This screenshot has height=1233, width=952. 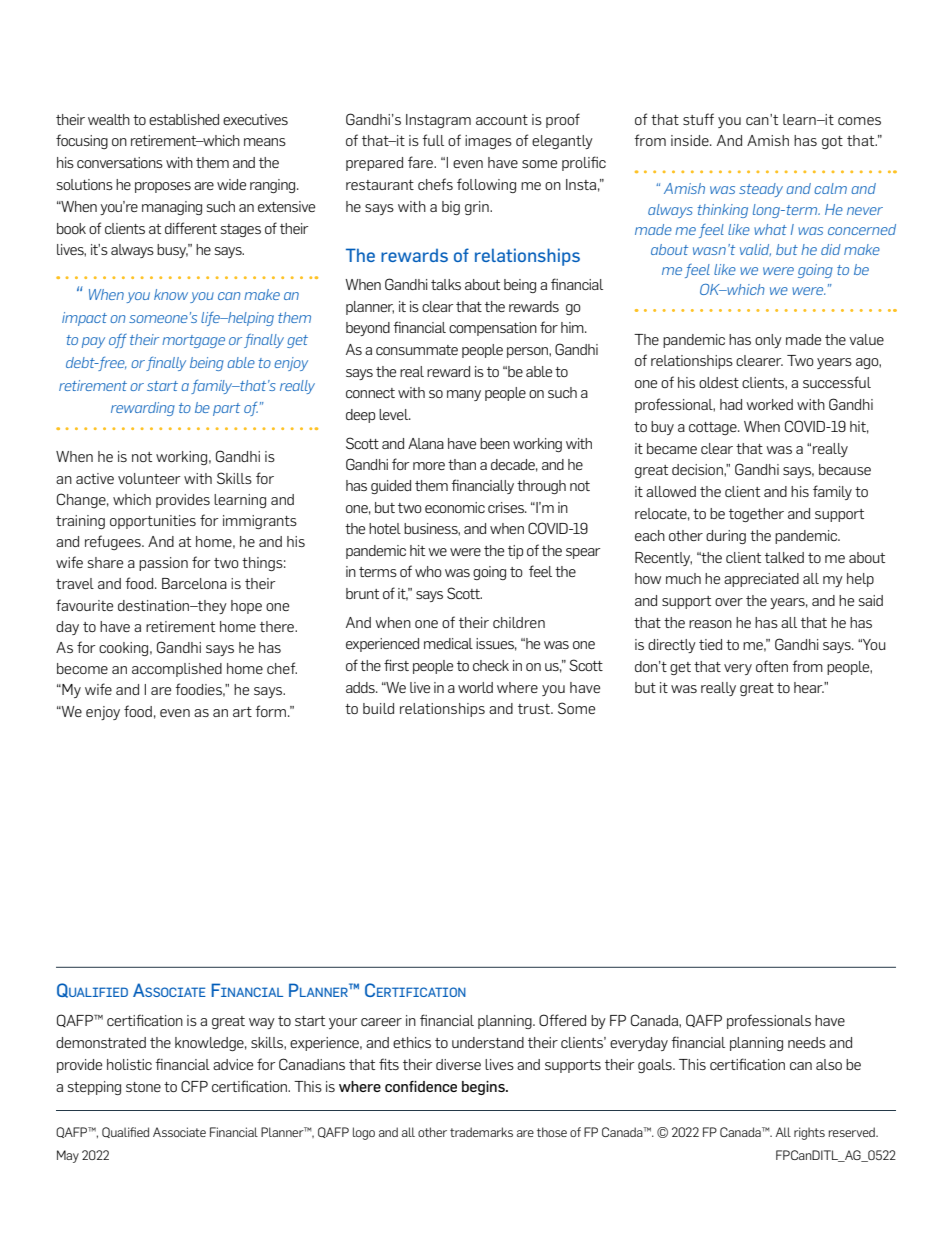 I want to click on conversations, so click(x=120, y=162).
